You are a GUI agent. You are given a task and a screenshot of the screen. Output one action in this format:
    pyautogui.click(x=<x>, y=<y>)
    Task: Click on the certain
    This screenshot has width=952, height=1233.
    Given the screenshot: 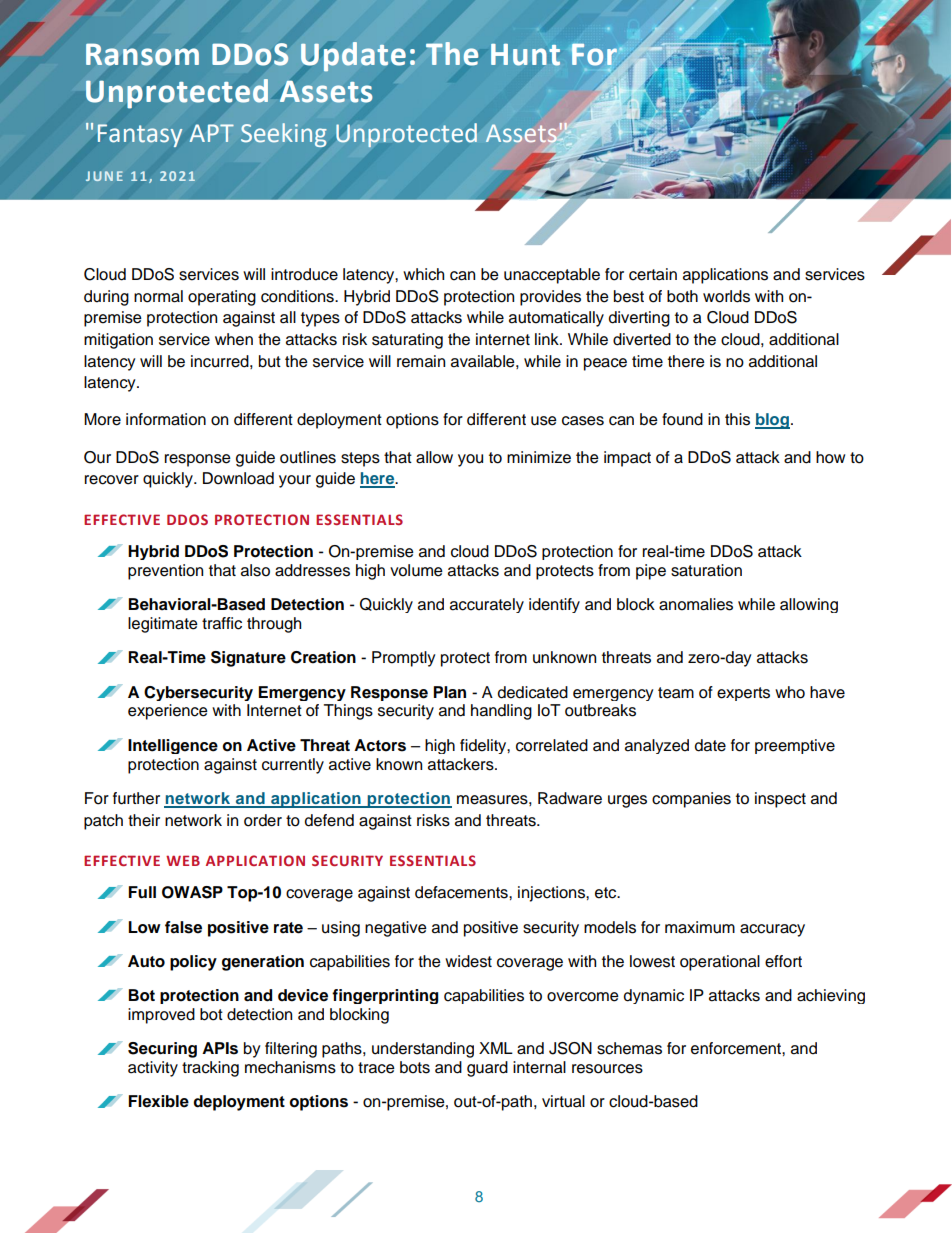 What is the action you would take?
    pyautogui.click(x=653, y=274)
